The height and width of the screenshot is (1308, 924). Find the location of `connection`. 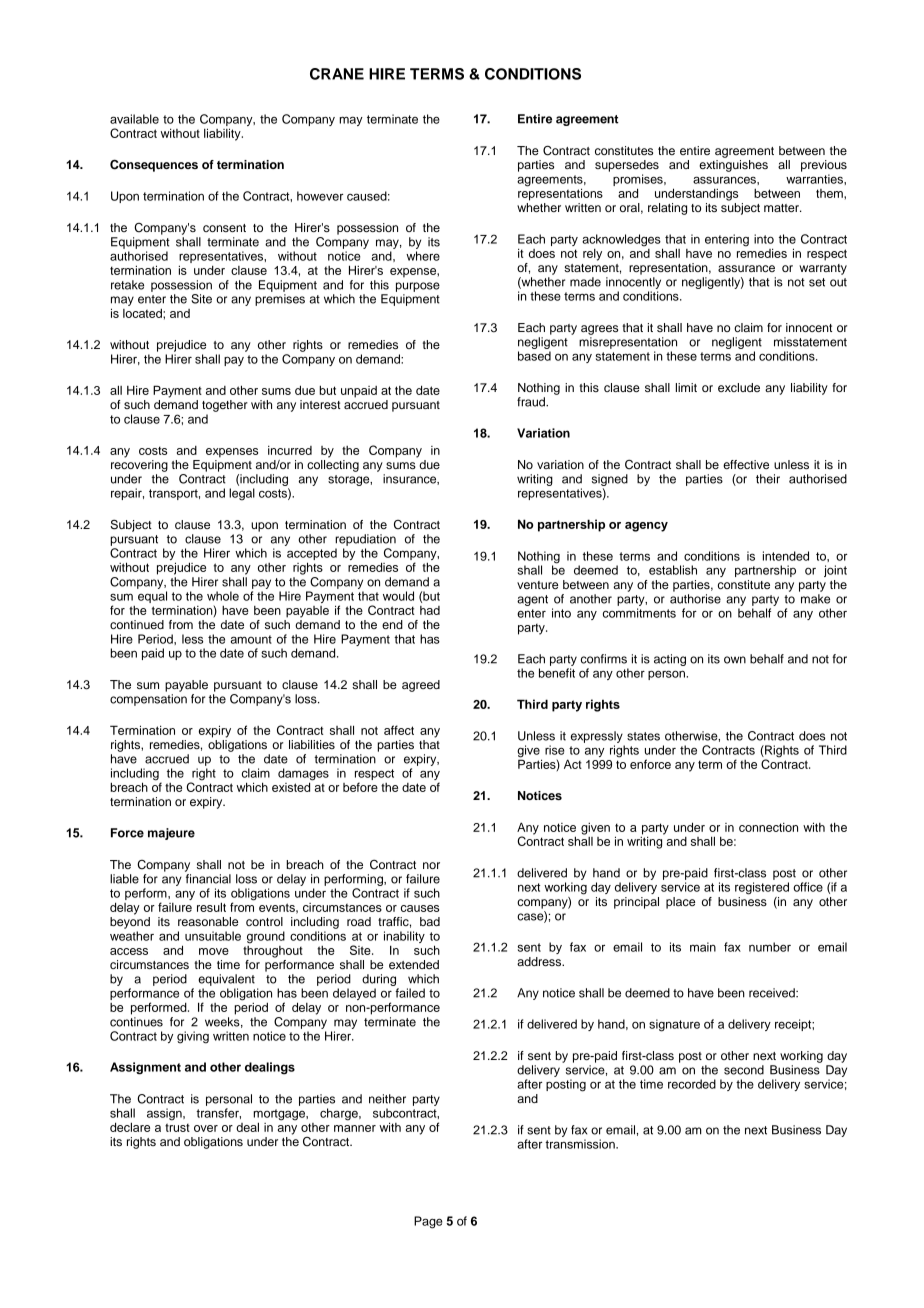

connection is located at coordinates (768, 827).
